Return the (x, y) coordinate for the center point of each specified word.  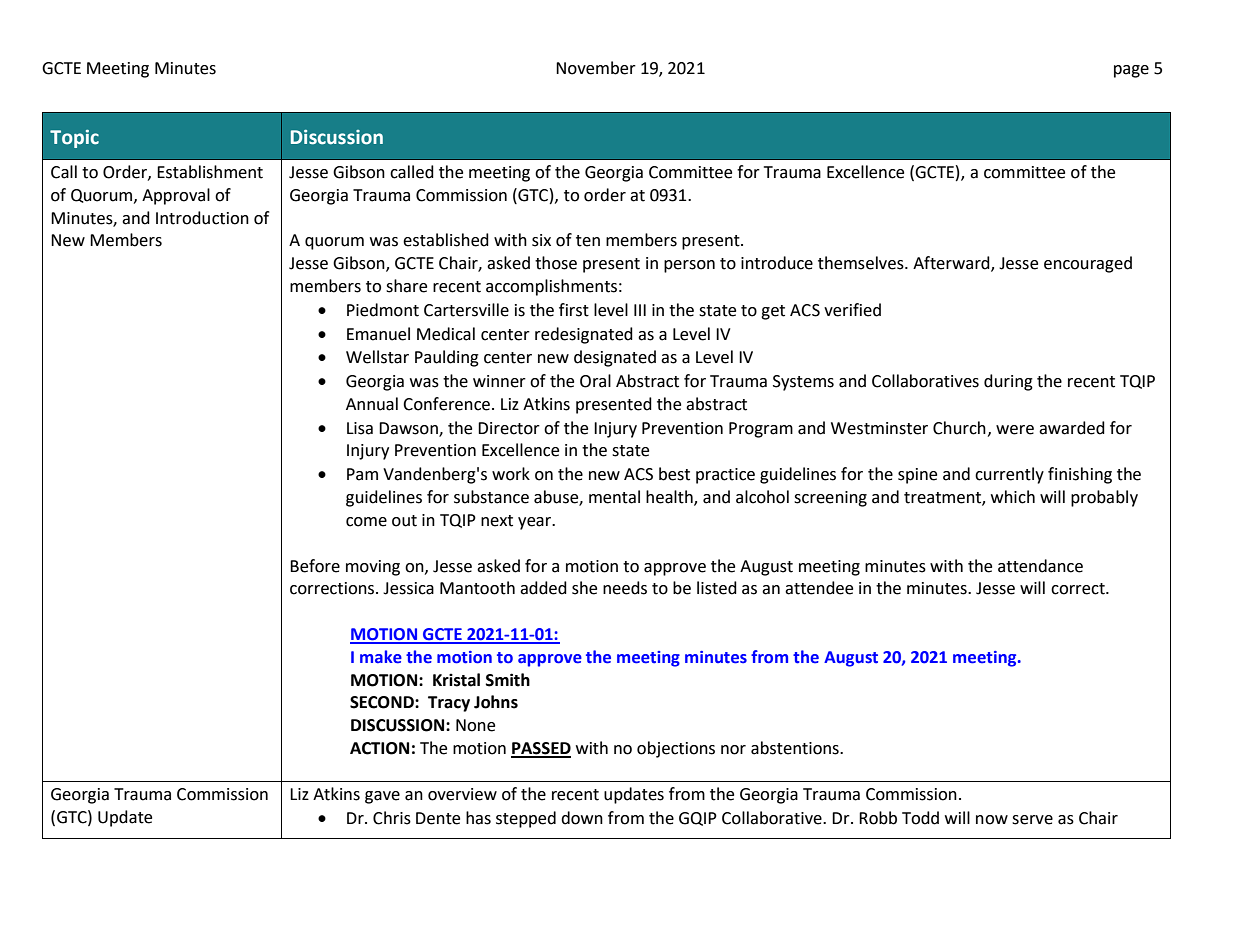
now (992, 820)
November (596, 68)
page (1131, 71)
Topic (74, 139)
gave (382, 797)
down (582, 818)
